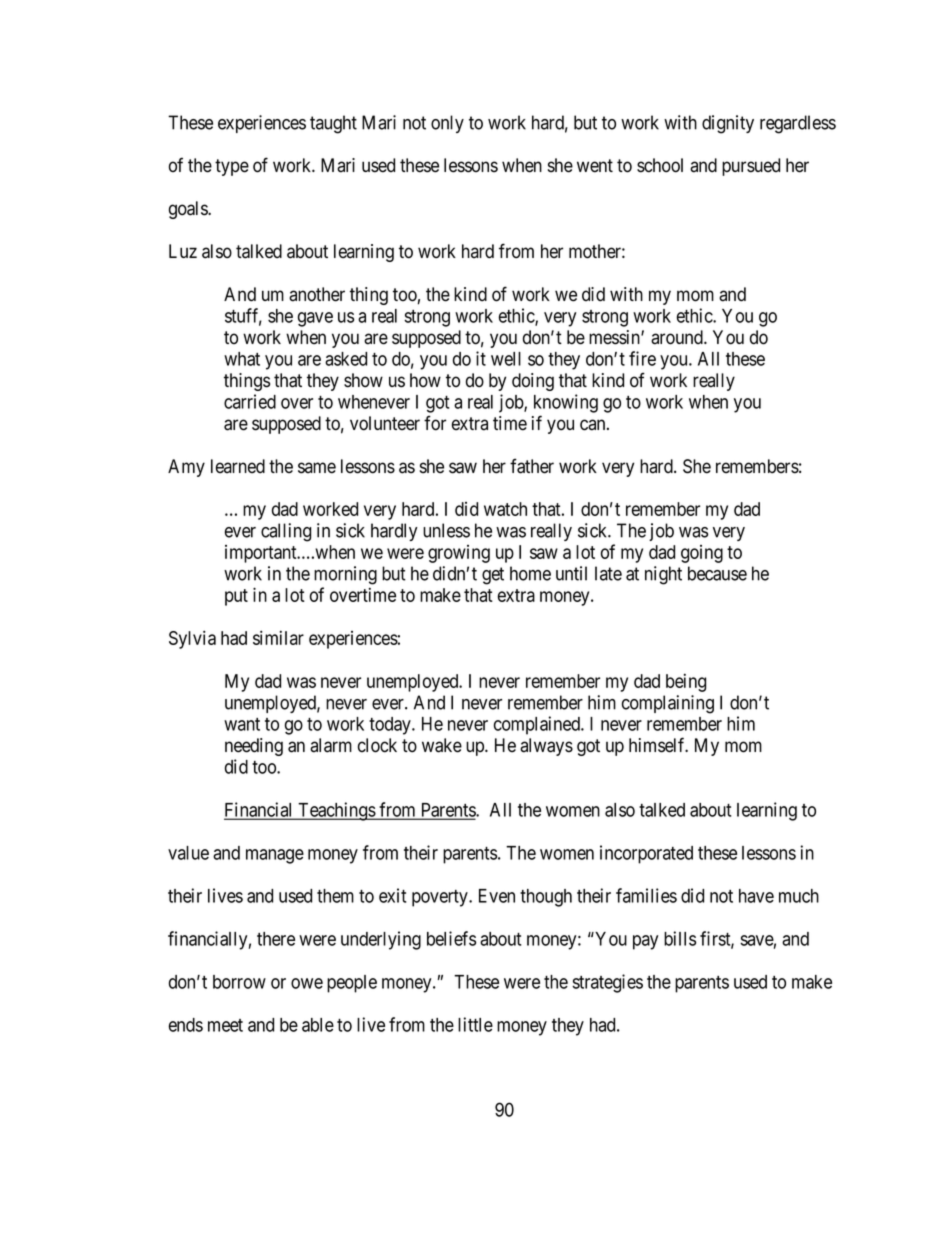  Describe the element at coordinates (232, 167) in the image. I see `type` at that location.
